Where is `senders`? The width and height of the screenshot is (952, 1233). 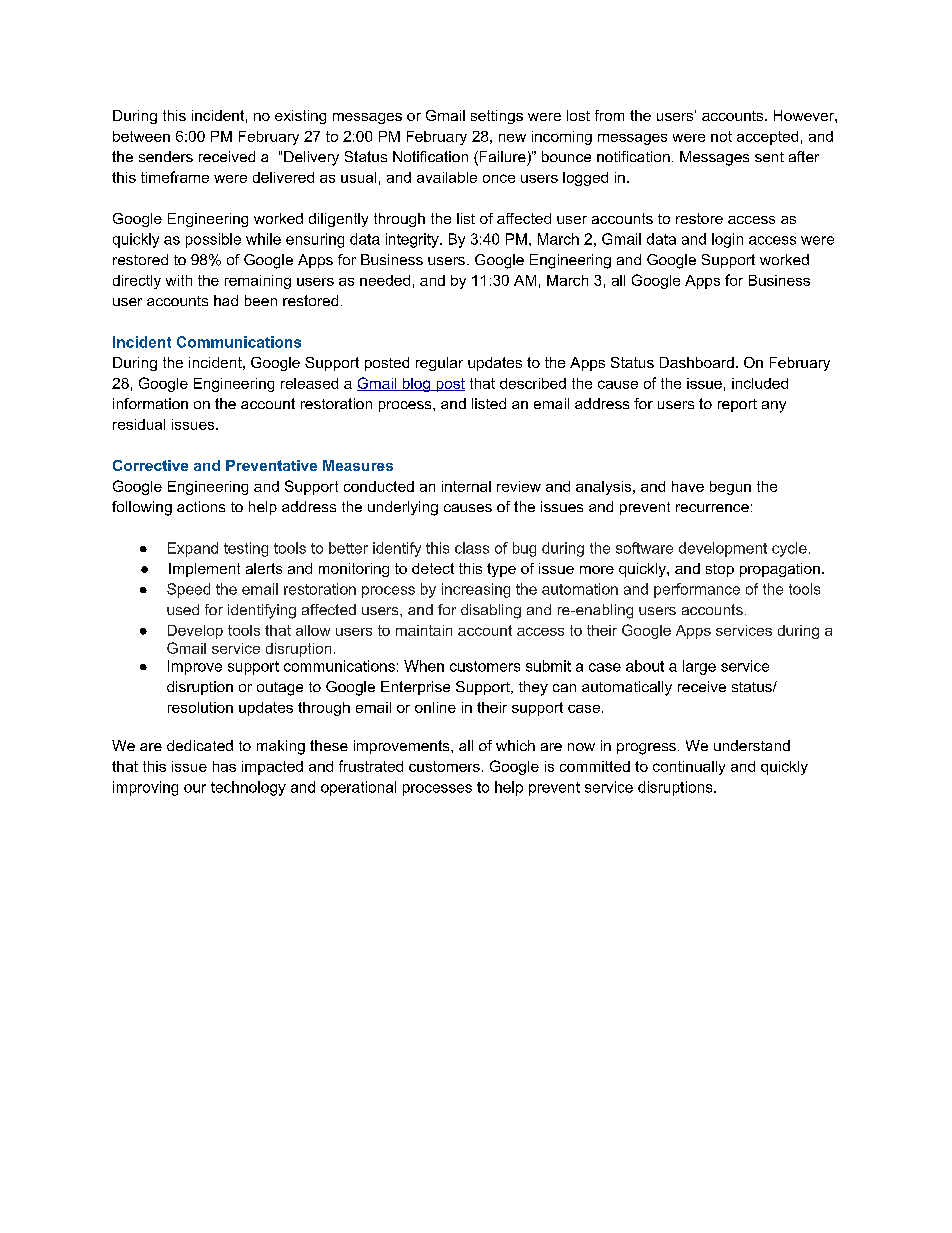
senders is located at coordinates (166, 156).
